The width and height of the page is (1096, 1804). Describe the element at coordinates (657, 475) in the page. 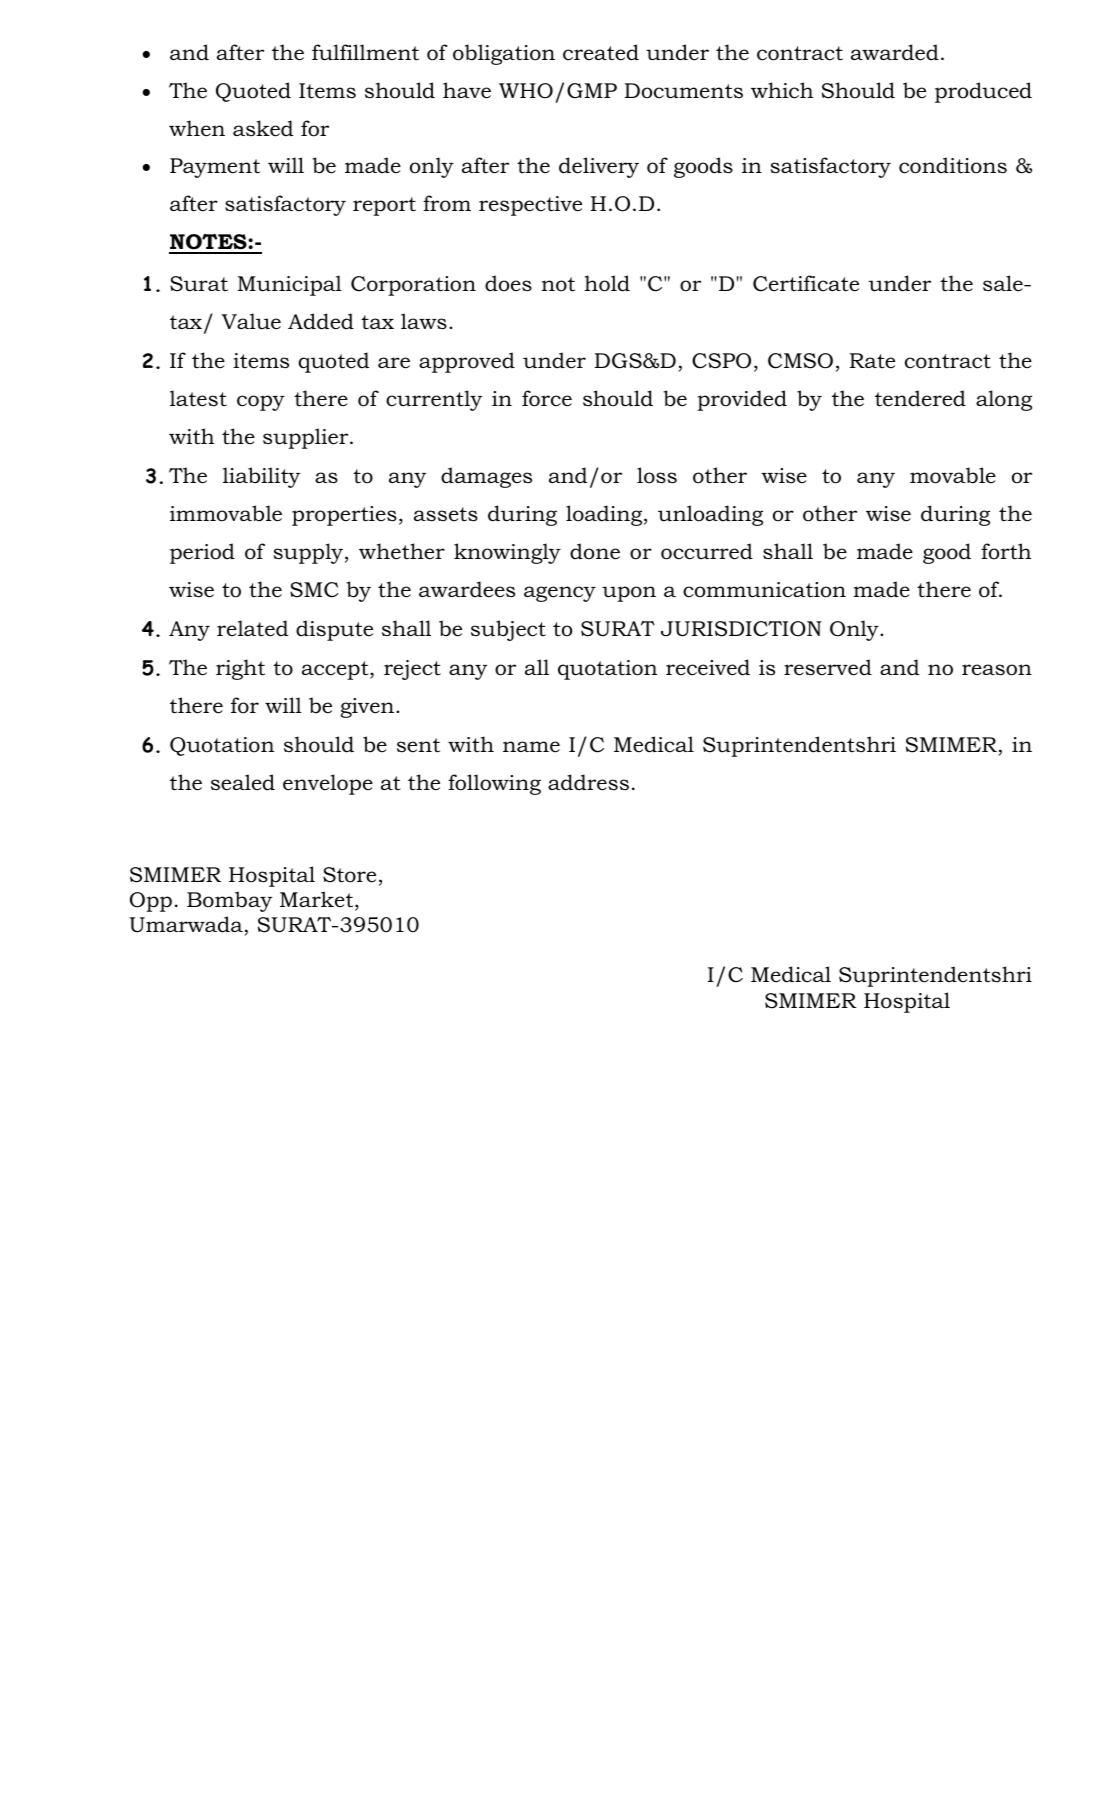

I see `loss` at that location.
